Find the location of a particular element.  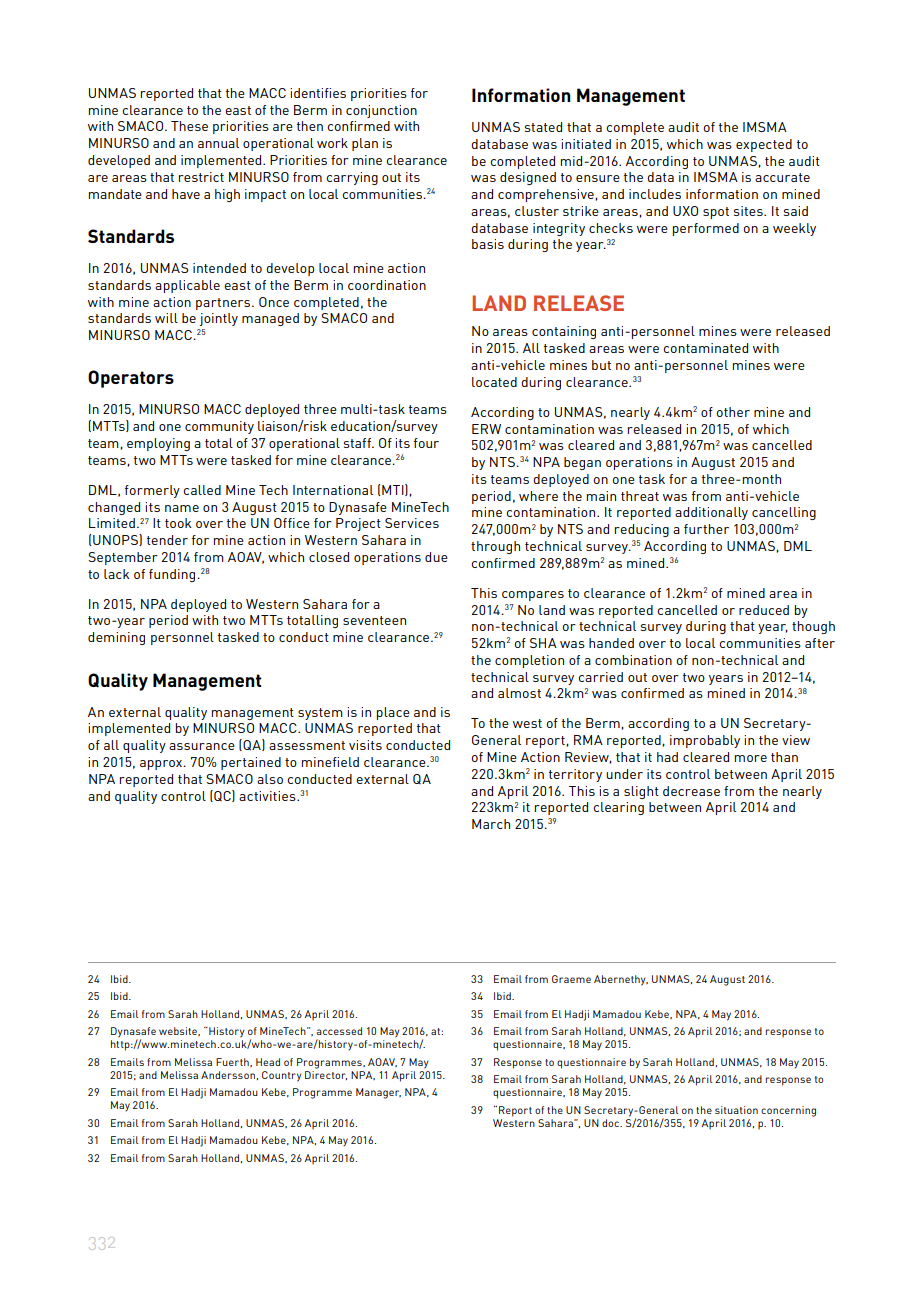

community is located at coordinates (219, 427).
